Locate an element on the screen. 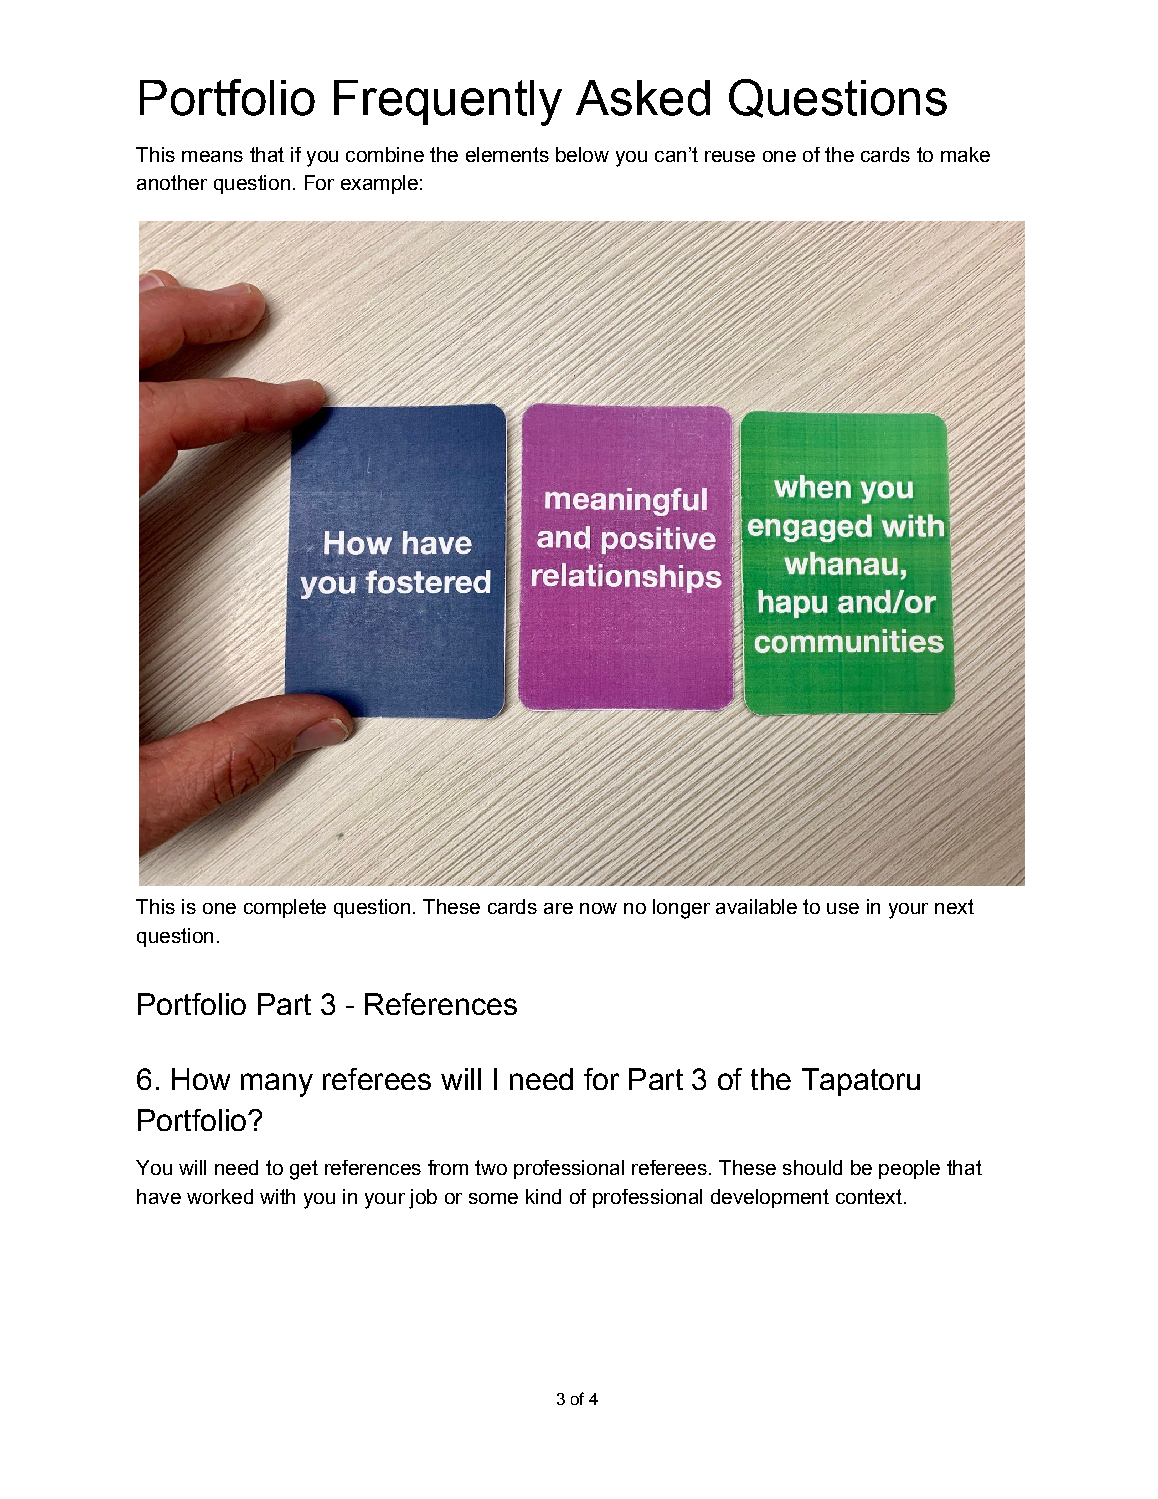 This screenshot has width=1158, height=1499. below is located at coordinates (582, 154).
